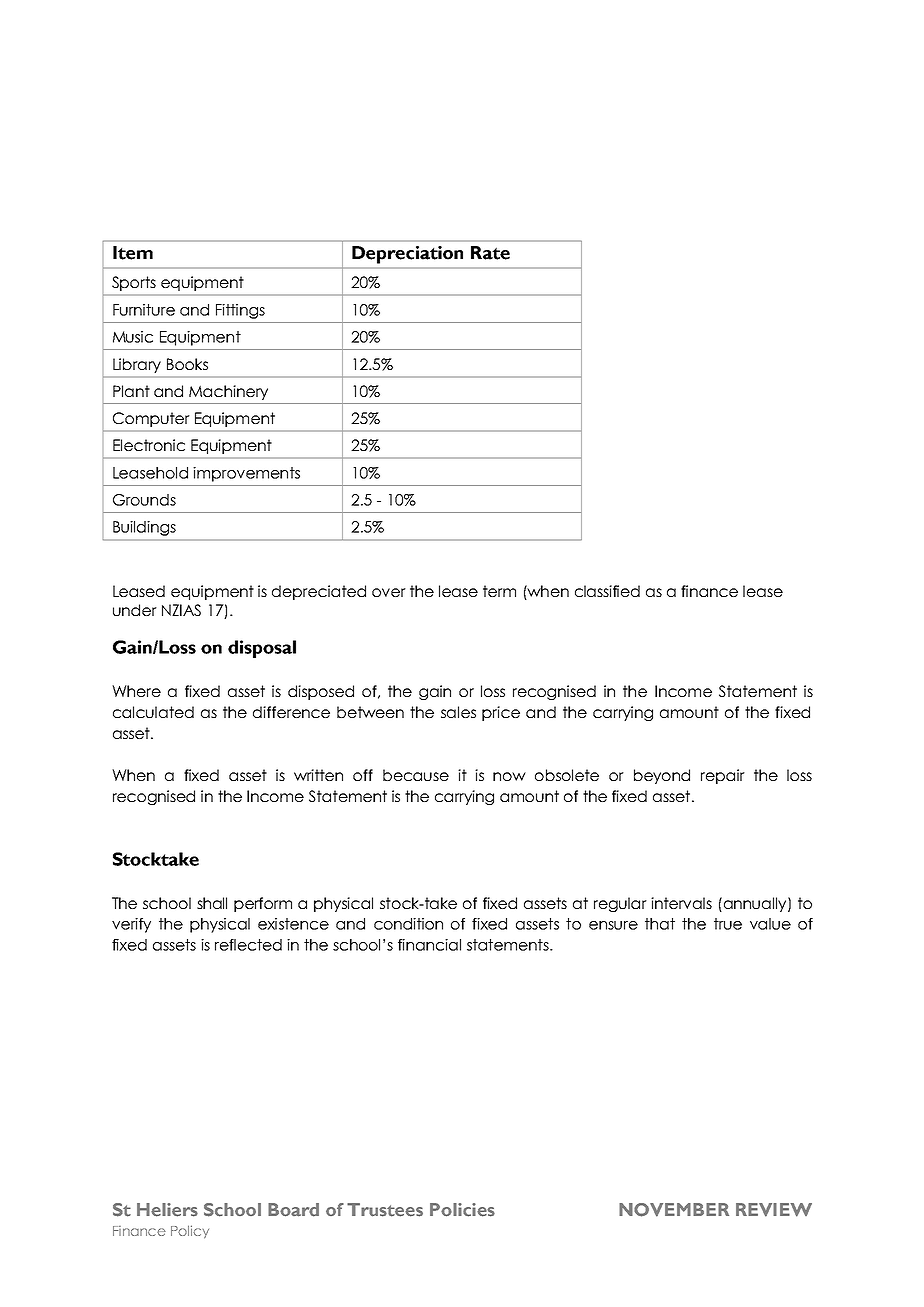 The height and width of the screenshot is (1307, 924). Describe the element at coordinates (674, 1210) in the screenshot. I see `NOVEMBER` at that location.
